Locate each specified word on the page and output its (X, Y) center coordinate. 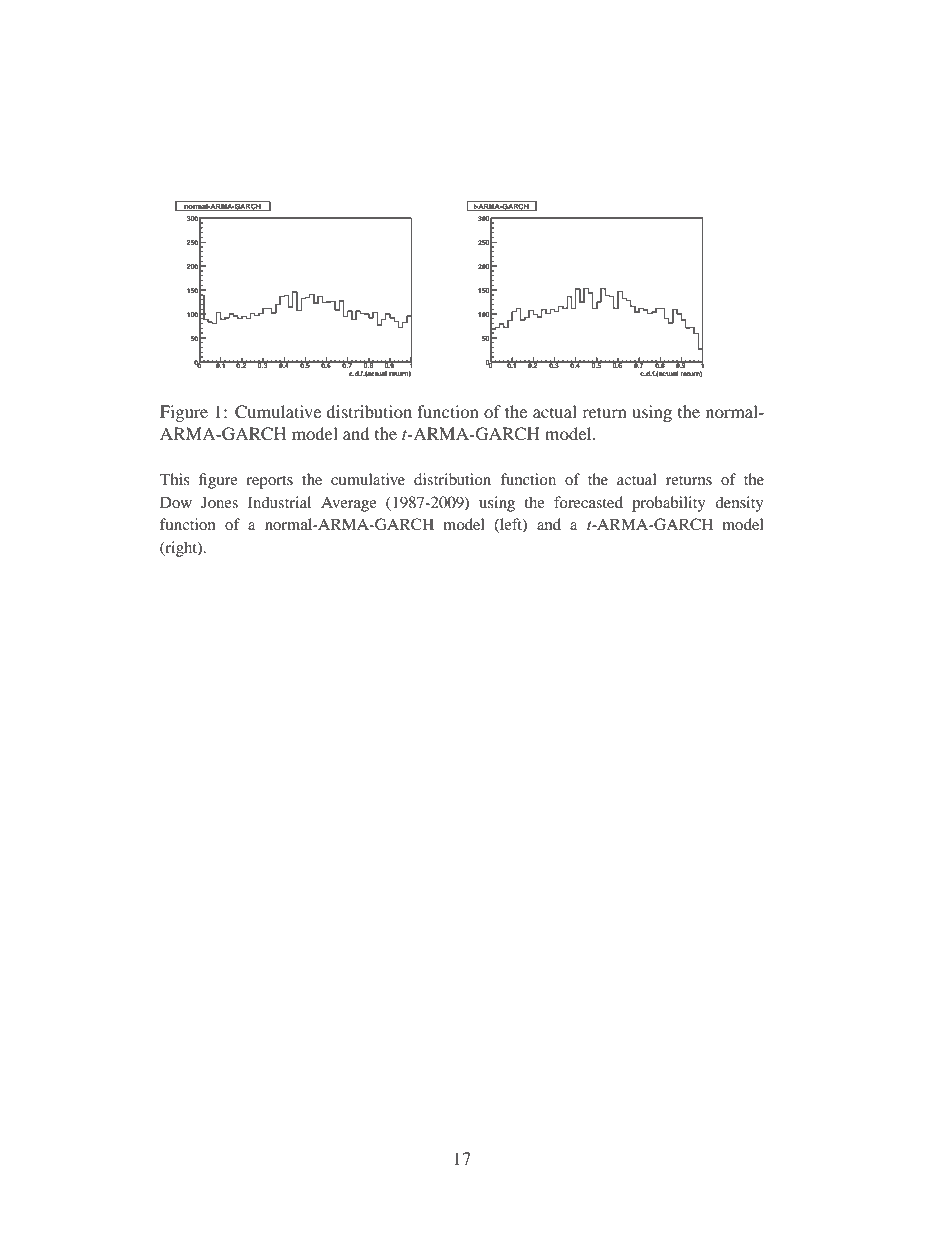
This (175, 479)
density (739, 504)
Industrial (279, 502)
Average (349, 504)
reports (269, 482)
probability (668, 504)
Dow (176, 502)
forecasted (588, 502)
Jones (219, 502)
